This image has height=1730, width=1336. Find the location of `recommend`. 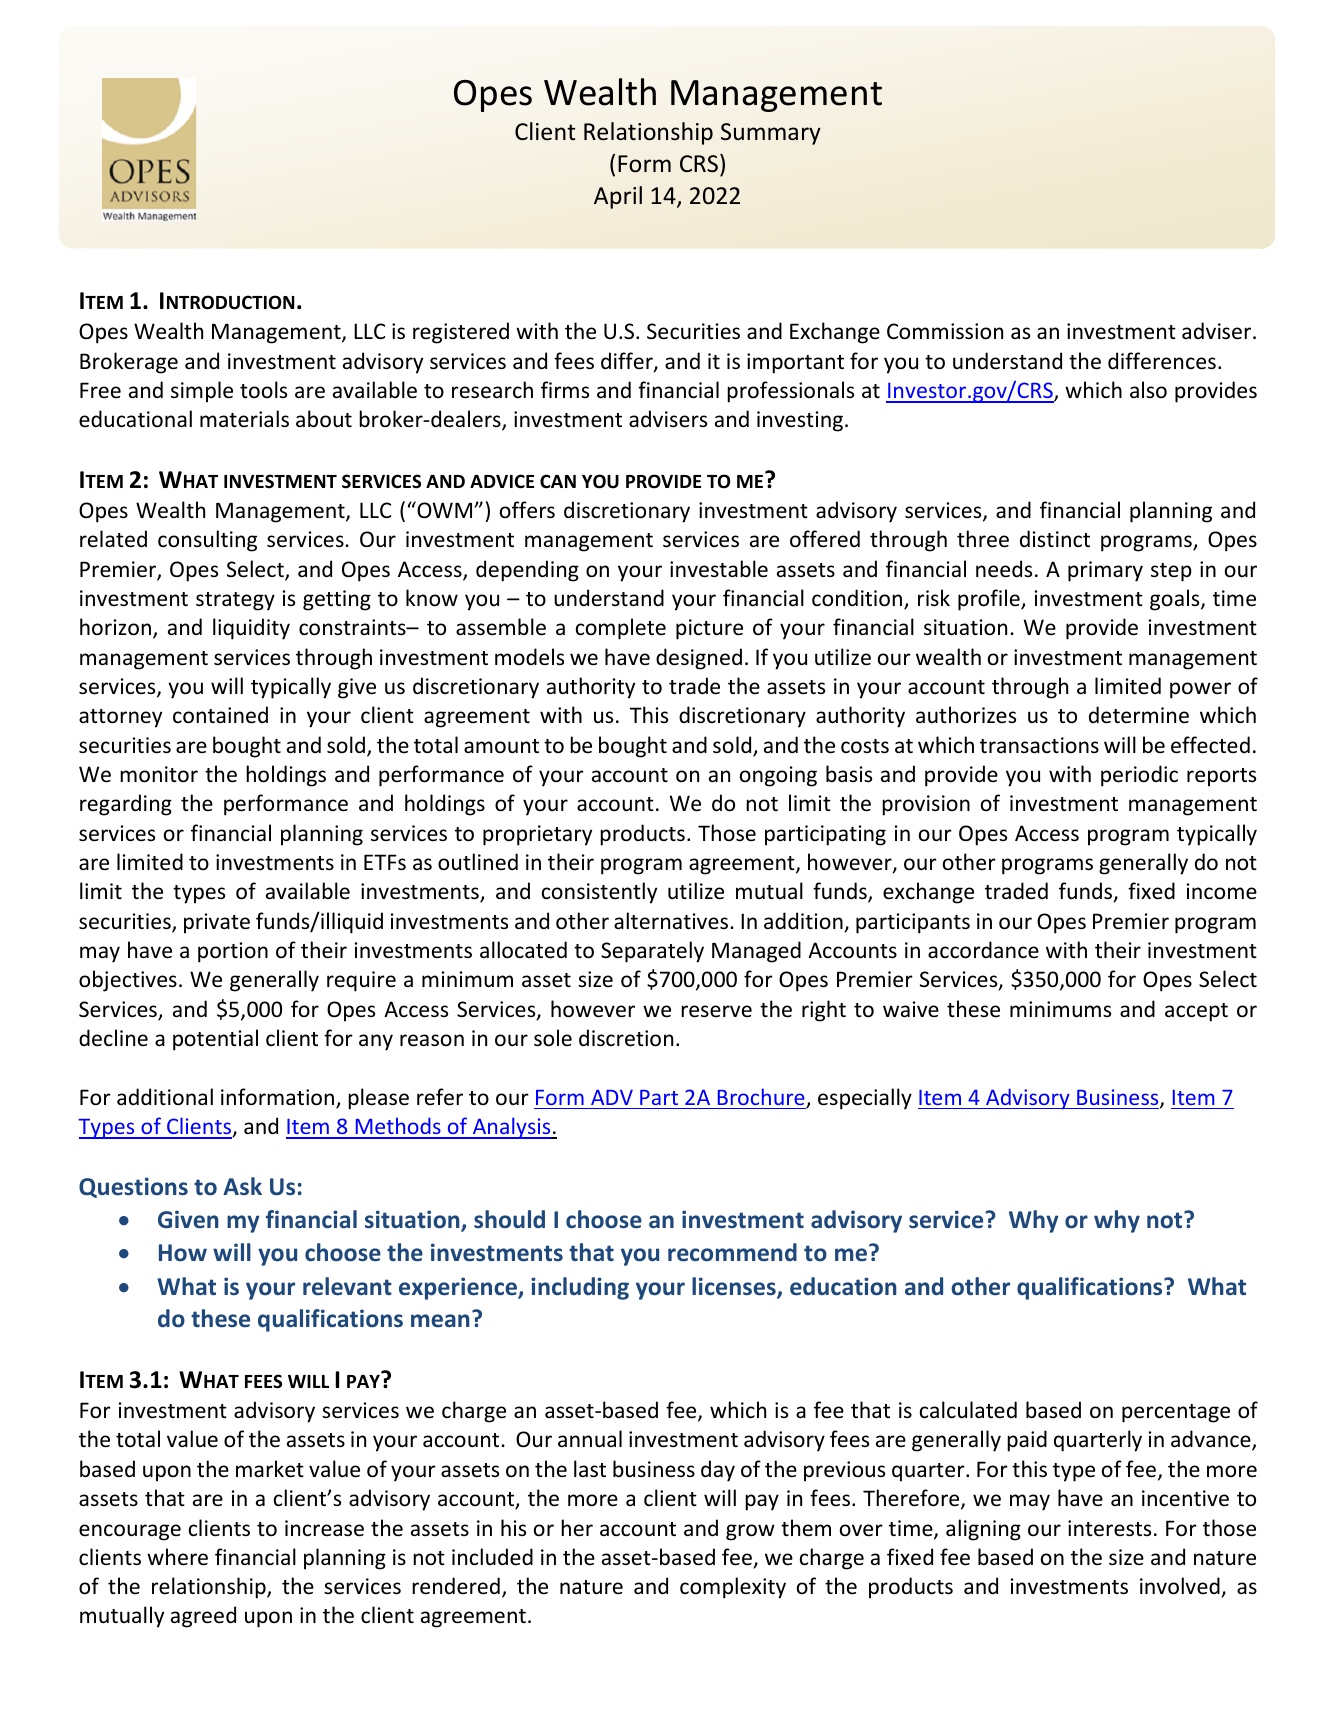

recommend is located at coordinates (732, 1252).
